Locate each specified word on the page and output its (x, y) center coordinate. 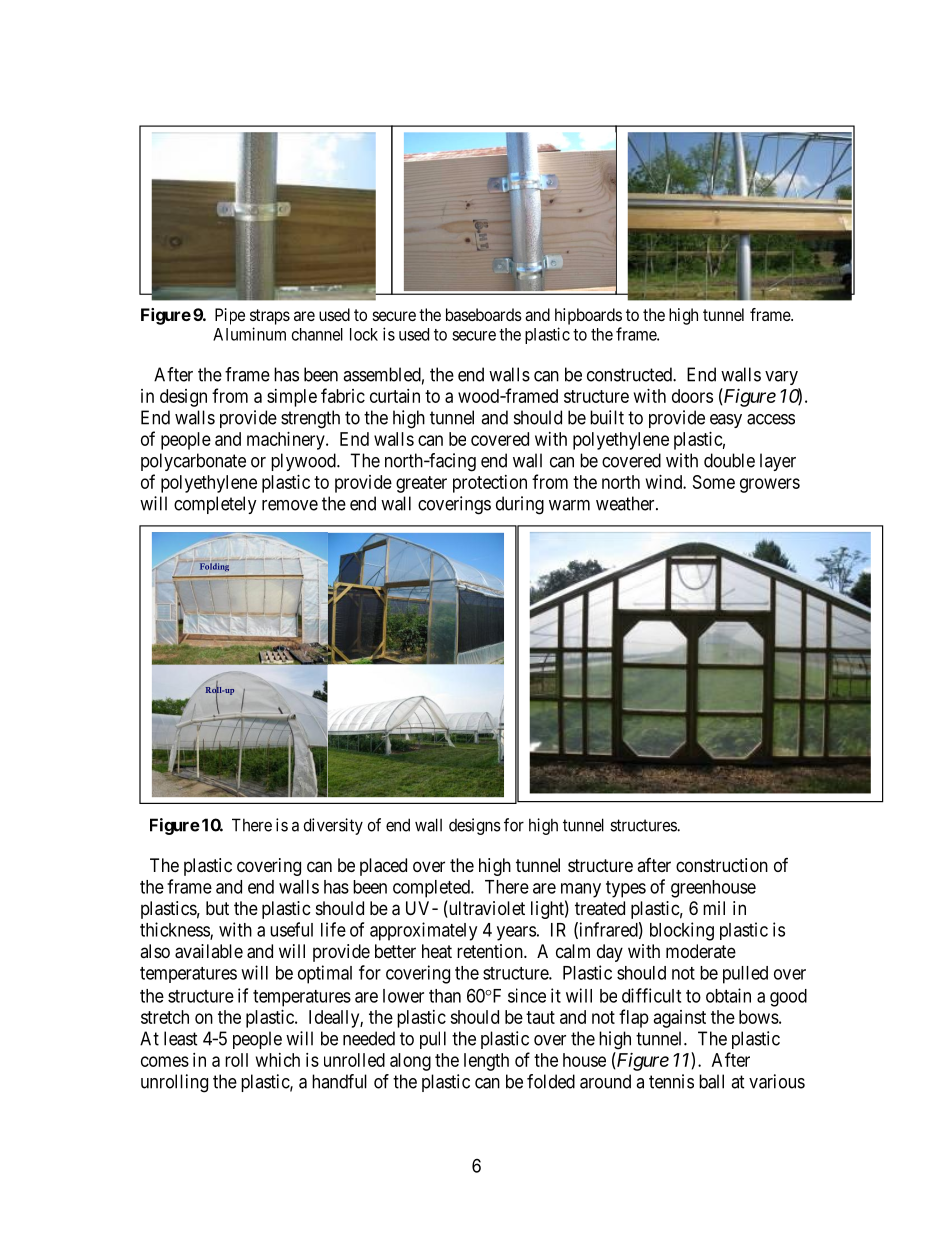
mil (714, 908)
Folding (214, 567)
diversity (333, 826)
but (217, 908)
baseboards (484, 314)
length (486, 1062)
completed (432, 889)
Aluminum (249, 334)
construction (722, 865)
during (520, 505)
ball (711, 1081)
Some (714, 482)
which (278, 1060)
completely (215, 505)
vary (781, 378)
